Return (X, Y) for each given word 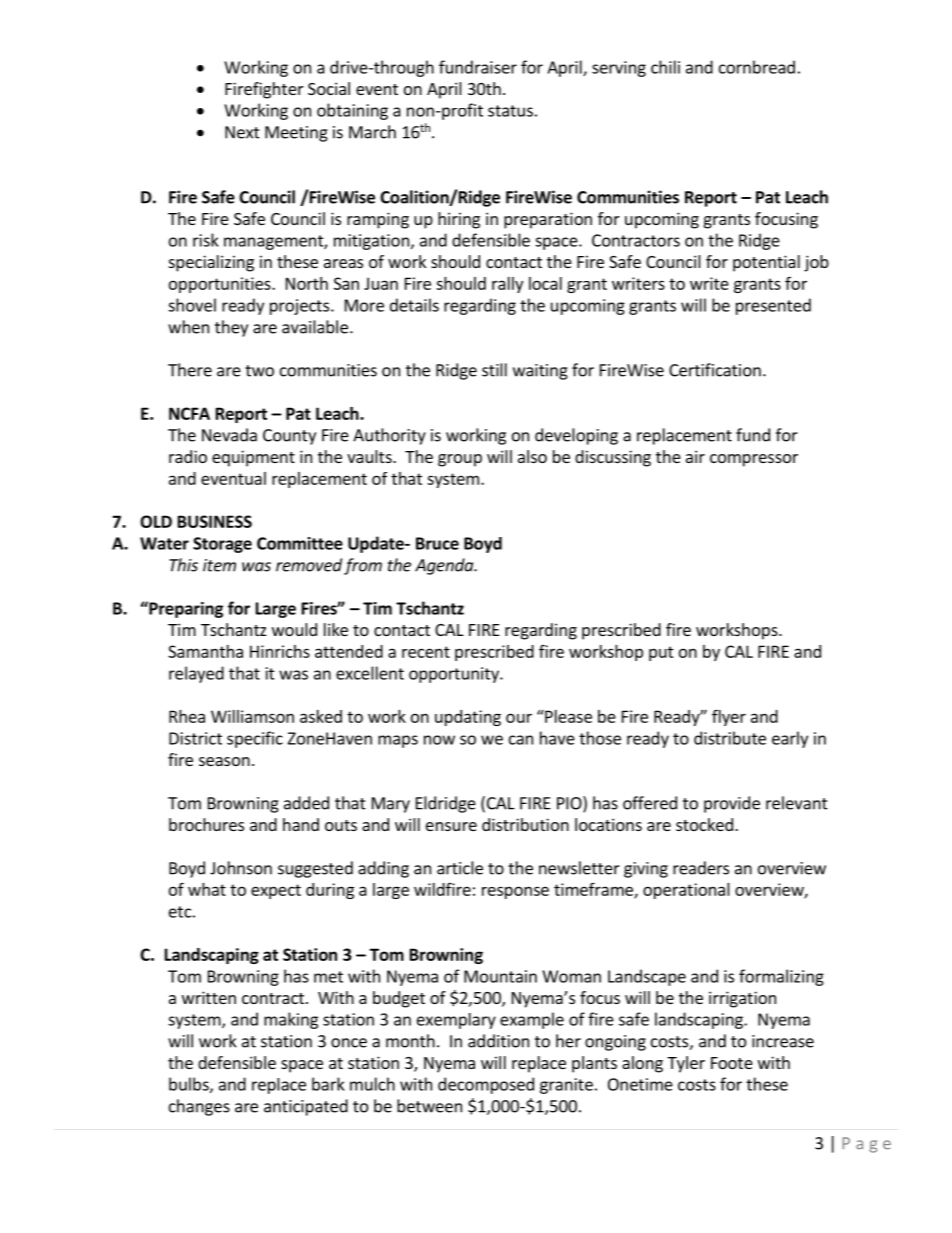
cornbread (757, 67)
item (219, 565)
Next (242, 132)
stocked (704, 824)
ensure (451, 826)
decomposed (486, 1085)
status (510, 111)
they (231, 328)
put (661, 653)
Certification (715, 370)
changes (199, 1107)
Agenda (445, 566)
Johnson (241, 868)
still (494, 370)
